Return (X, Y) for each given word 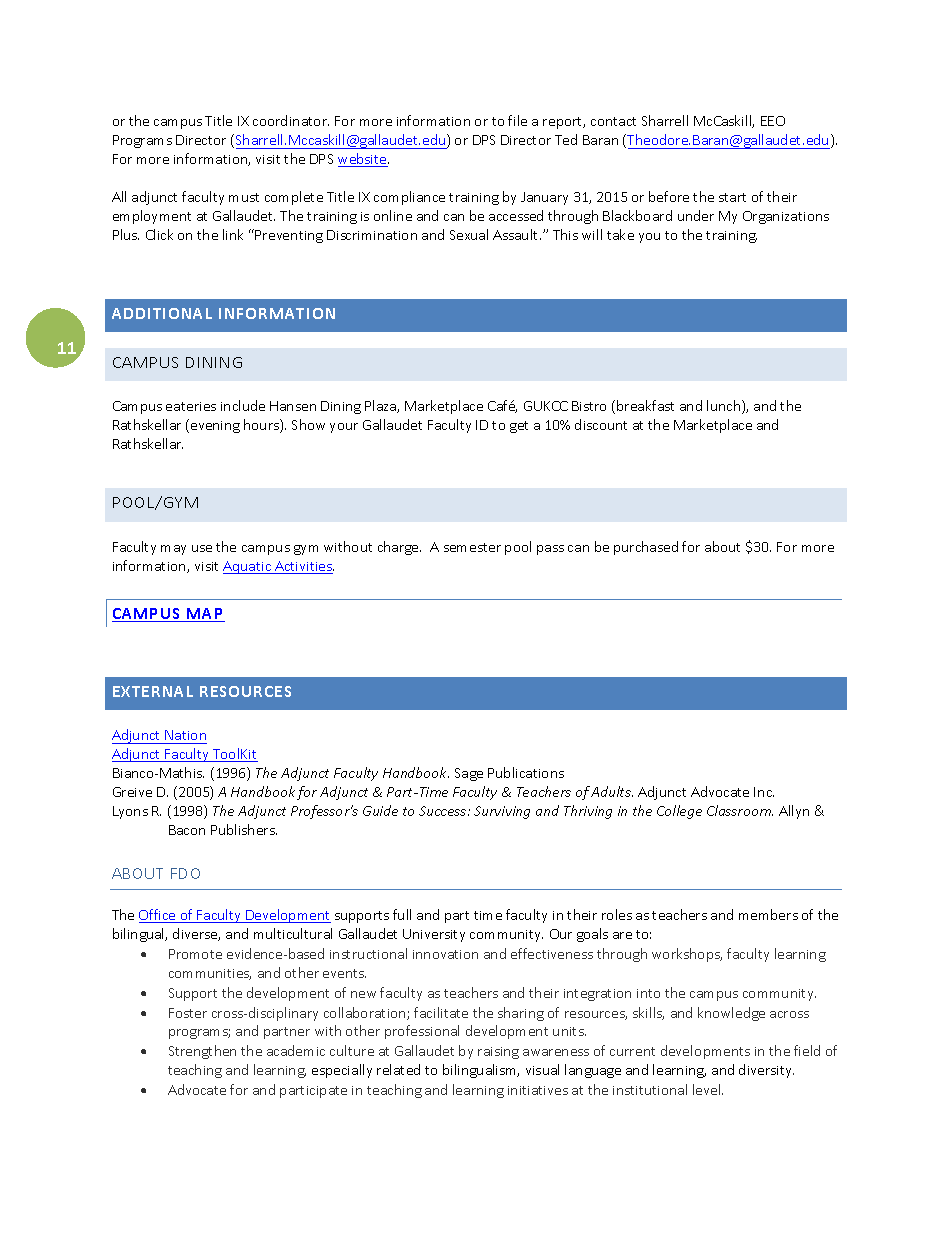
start (732, 197)
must (244, 197)
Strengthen (202, 1052)
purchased (646, 548)
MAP (205, 615)
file (517, 120)
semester (472, 547)
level (708, 1089)
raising (498, 1053)
